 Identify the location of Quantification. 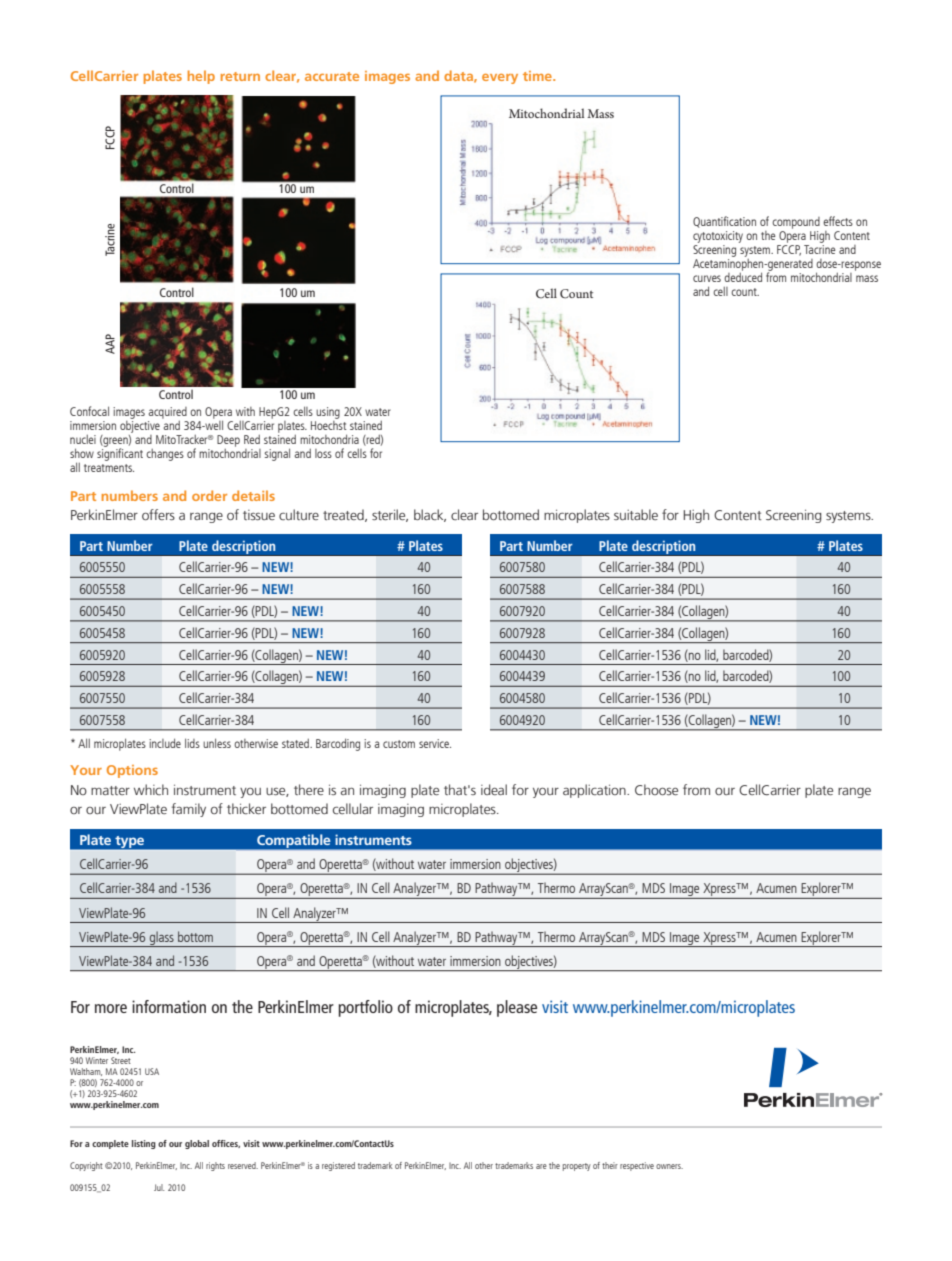
(724, 222).
